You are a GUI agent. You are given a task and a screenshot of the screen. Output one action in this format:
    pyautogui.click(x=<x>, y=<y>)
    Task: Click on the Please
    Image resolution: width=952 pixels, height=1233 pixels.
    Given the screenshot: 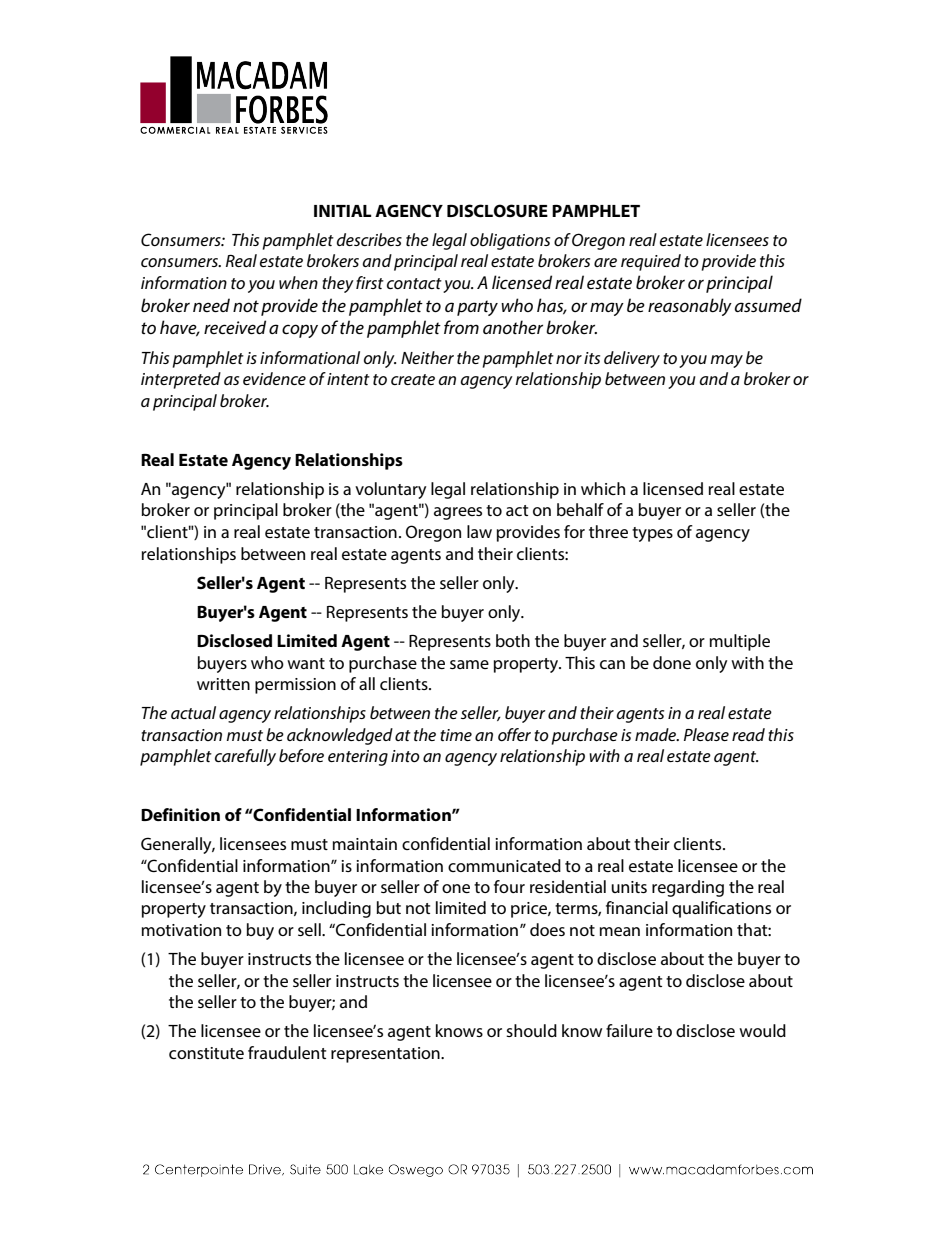 What is the action you would take?
    pyautogui.click(x=706, y=734)
